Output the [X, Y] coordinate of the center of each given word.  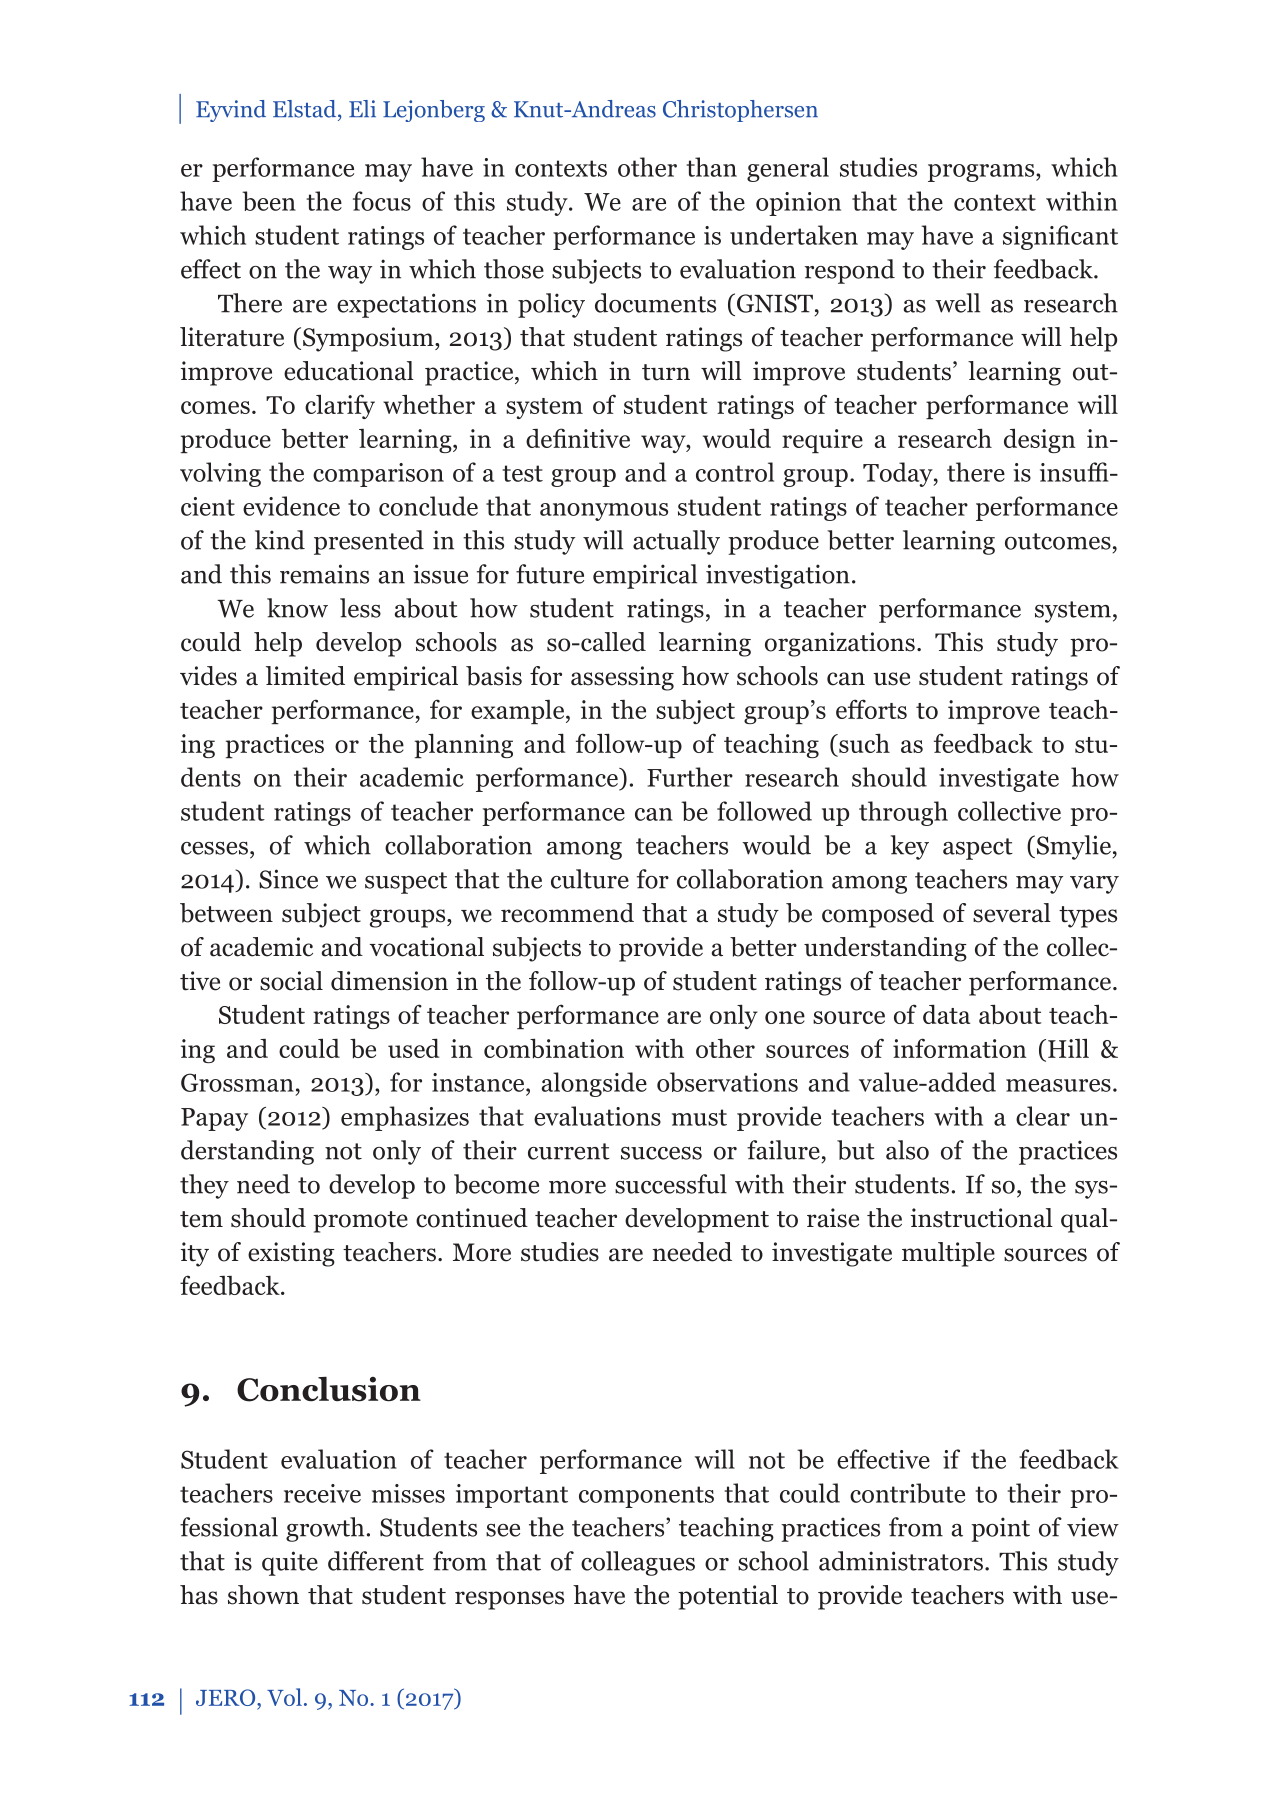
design [1039, 440]
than [712, 167]
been [269, 201]
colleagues [638, 1563]
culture [590, 879]
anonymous [604, 512]
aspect [978, 849]
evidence [291, 506]
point [1000, 1529]
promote [360, 1222]
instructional [982, 1218]
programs [982, 173]
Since [288, 879]
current [569, 1151]
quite [290, 1563]
